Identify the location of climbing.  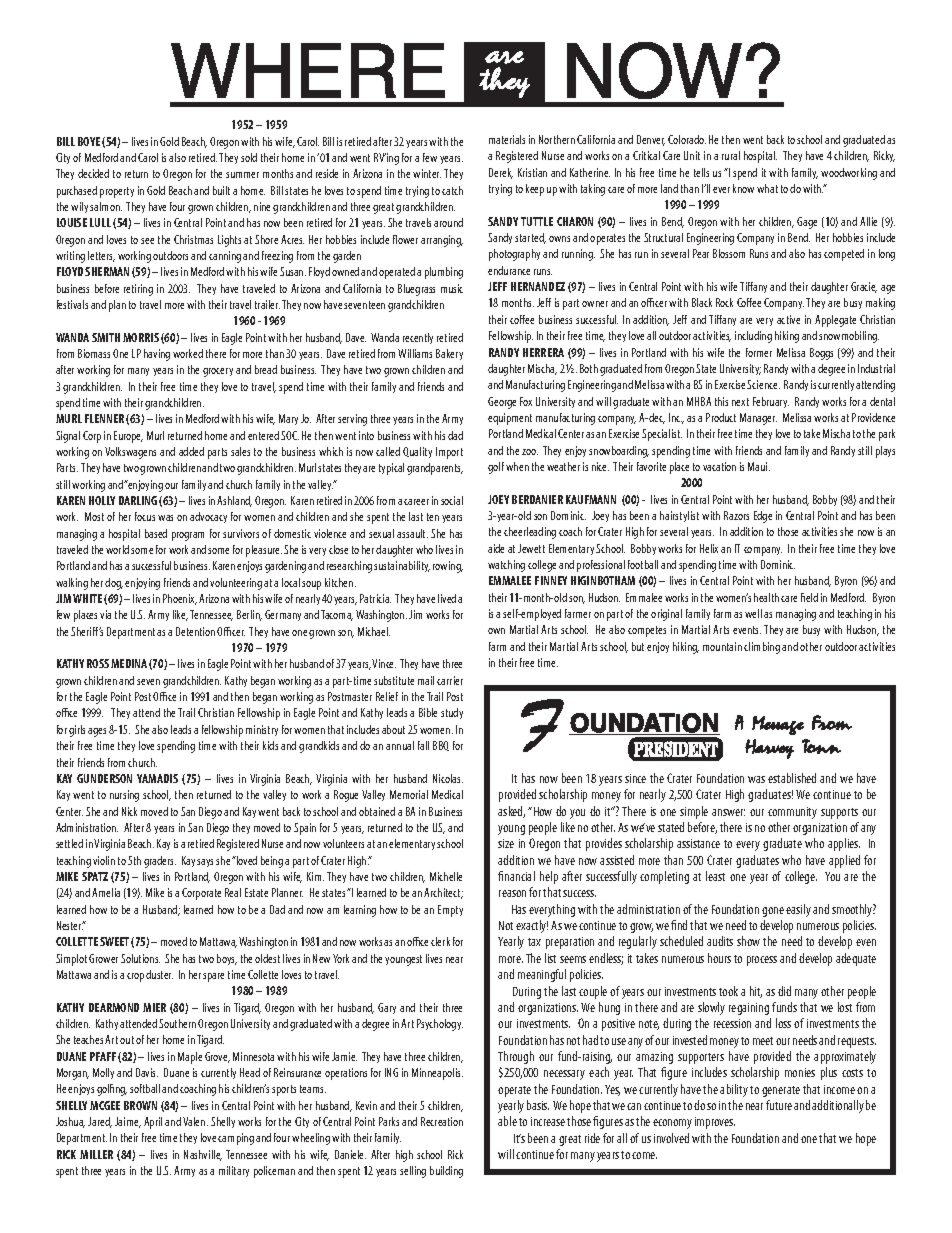
(762, 648).
